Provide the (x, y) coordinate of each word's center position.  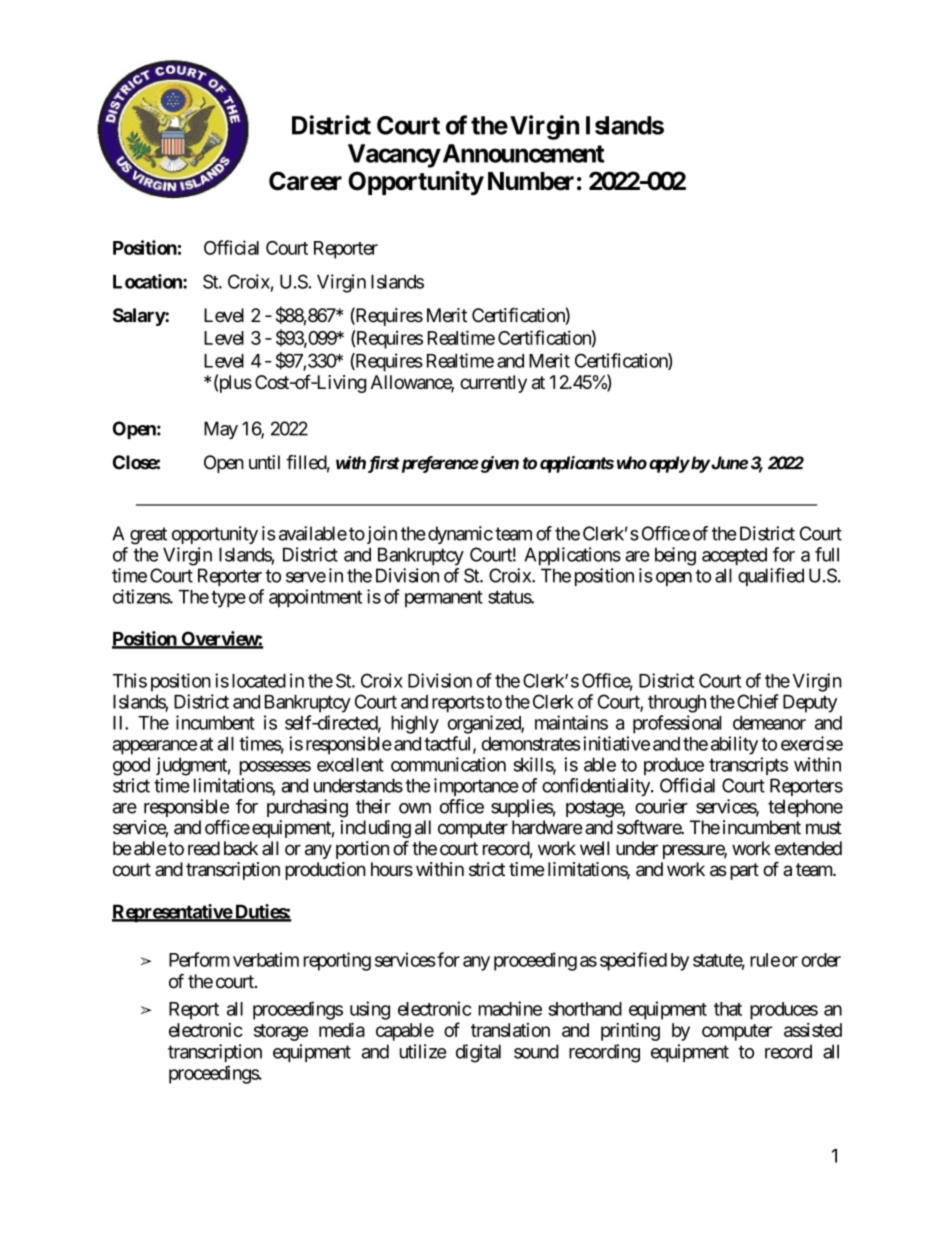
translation (510, 1030)
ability (734, 745)
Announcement (522, 153)
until (264, 462)
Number (531, 181)
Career (305, 181)
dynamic (460, 535)
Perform (199, 959)
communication (448, 764)
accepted (734, 556)
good (131, 766)
